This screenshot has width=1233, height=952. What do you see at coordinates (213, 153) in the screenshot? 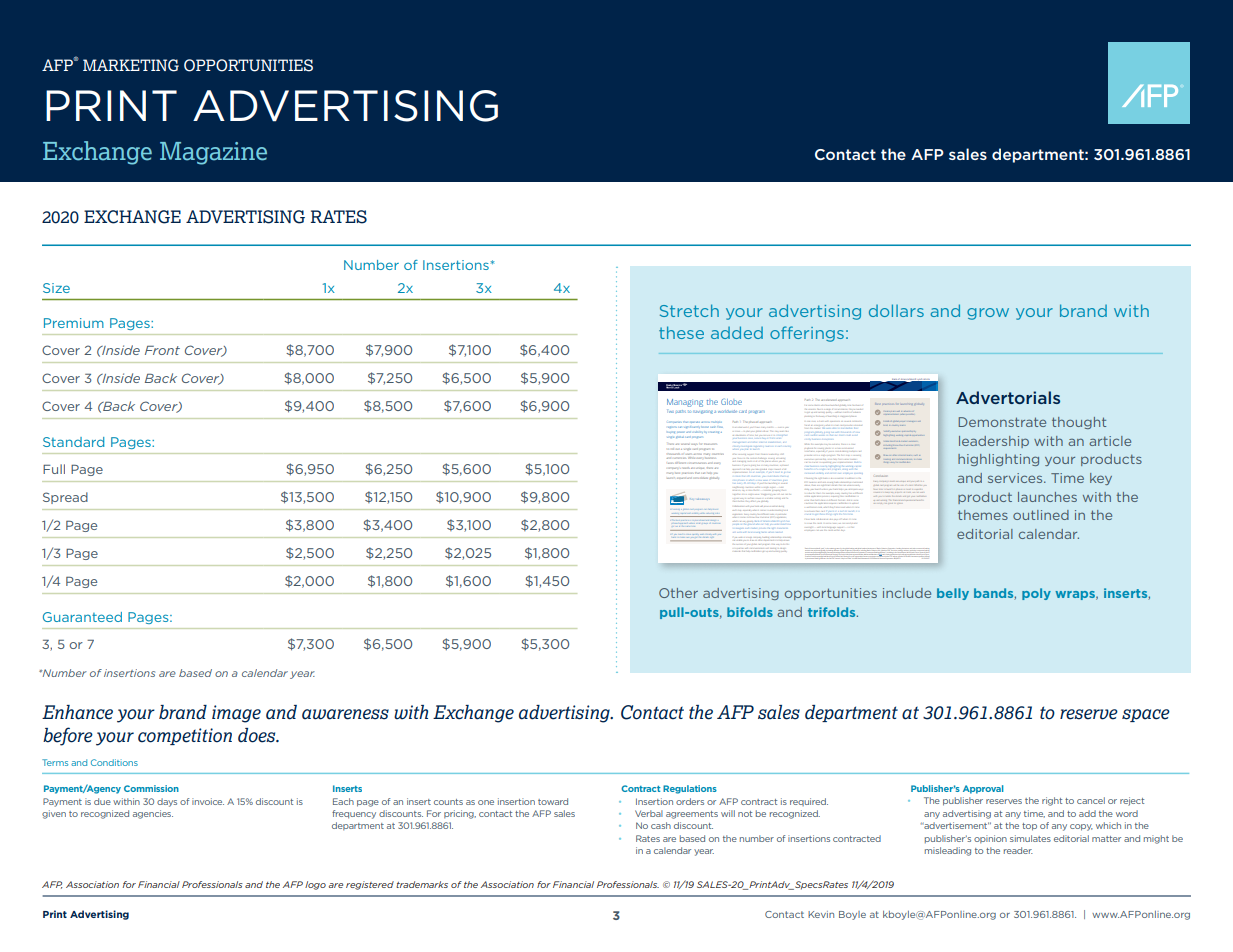
I see `Magazine` at bounding box center [213, 153].
